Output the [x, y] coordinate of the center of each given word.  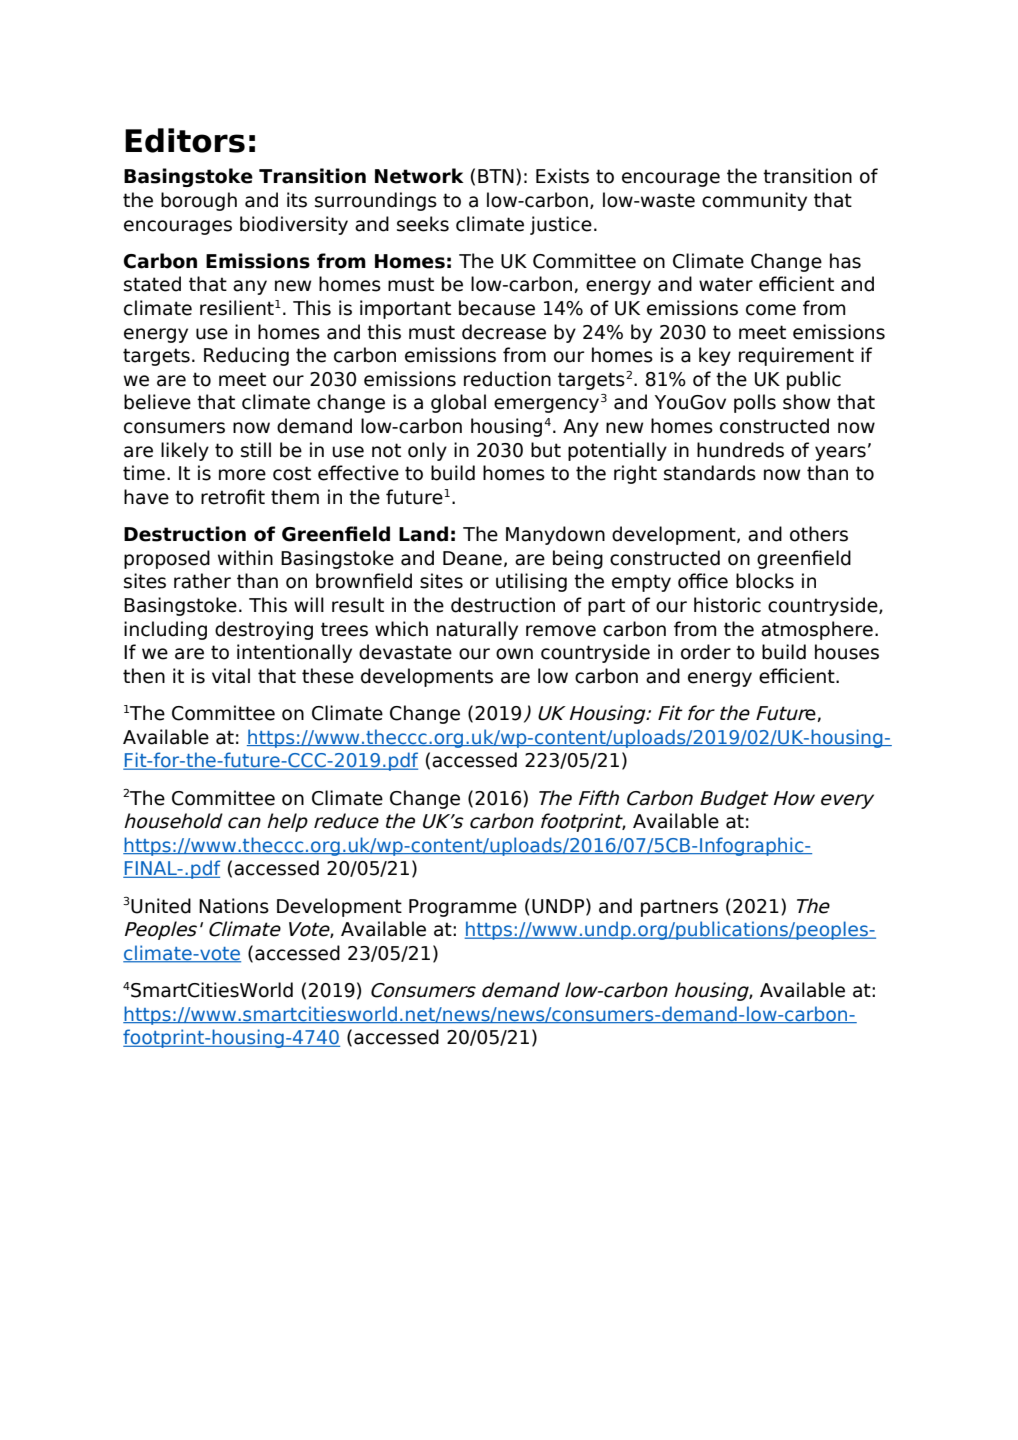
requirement [796, 356]
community [754, 201]
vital [231, 676]
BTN [496, 176]
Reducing [246, 356]
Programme [463, 908]
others [819, 534]
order [706, 652]
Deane [472, 558]
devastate [405, 652]
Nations [234, 906]
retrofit [233, 497]
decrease [504, 332]
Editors [185, 140]
